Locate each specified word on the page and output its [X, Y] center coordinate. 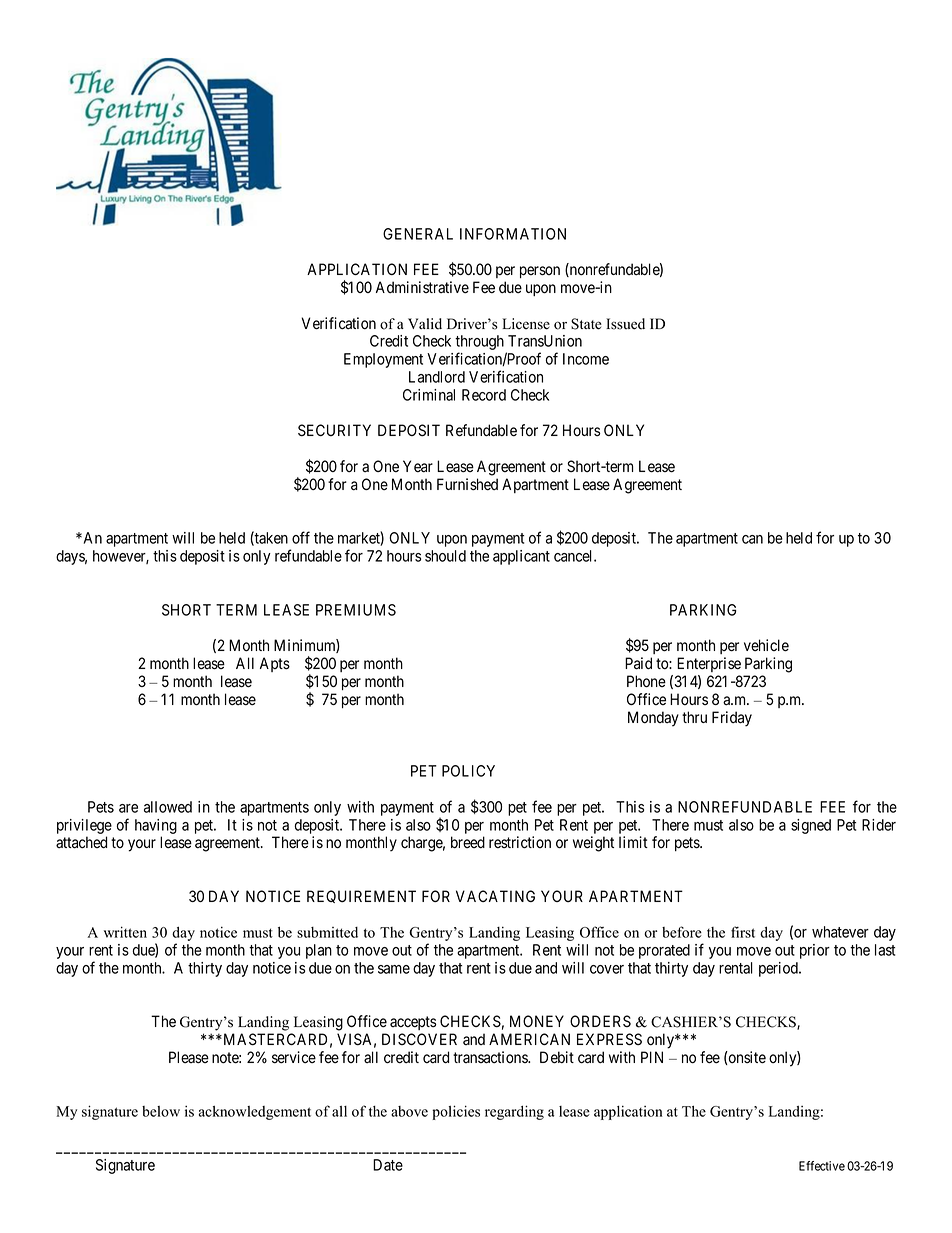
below [161, 1111]
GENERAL [418, 234]
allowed [168, 807]
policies [456, 1112]
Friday [732, 719]
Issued [625, 324]
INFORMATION [513, 234]
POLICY [468, 771]
